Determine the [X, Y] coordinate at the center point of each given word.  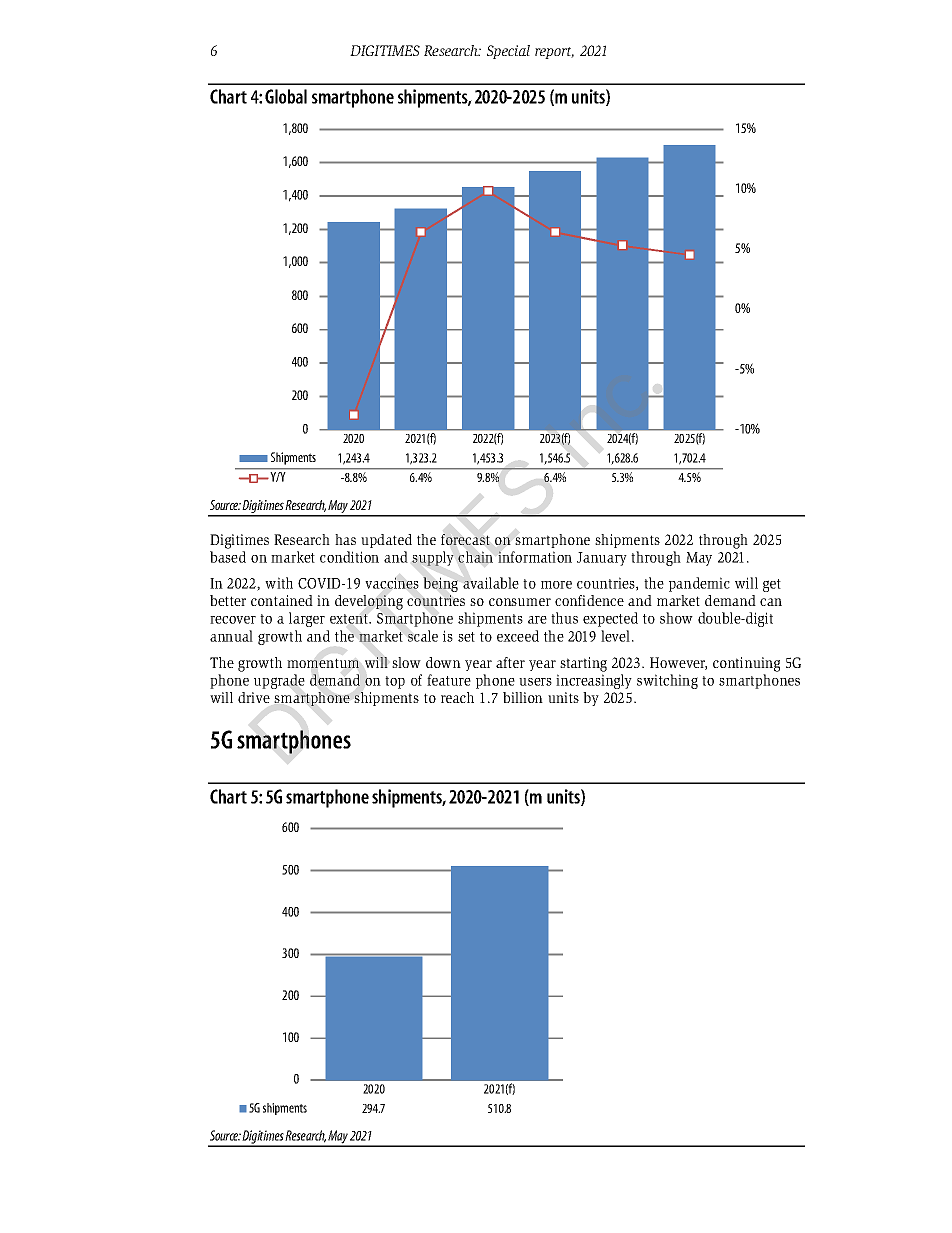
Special [508, 52]
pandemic [699, 584]
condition [349, 557]
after [510, 662]
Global [286, 96]
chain [475, 557]
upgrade [279, 681]
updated [386, 541]
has [345, 539]
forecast [465, 539]
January [602, 559]
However [678, 663]
